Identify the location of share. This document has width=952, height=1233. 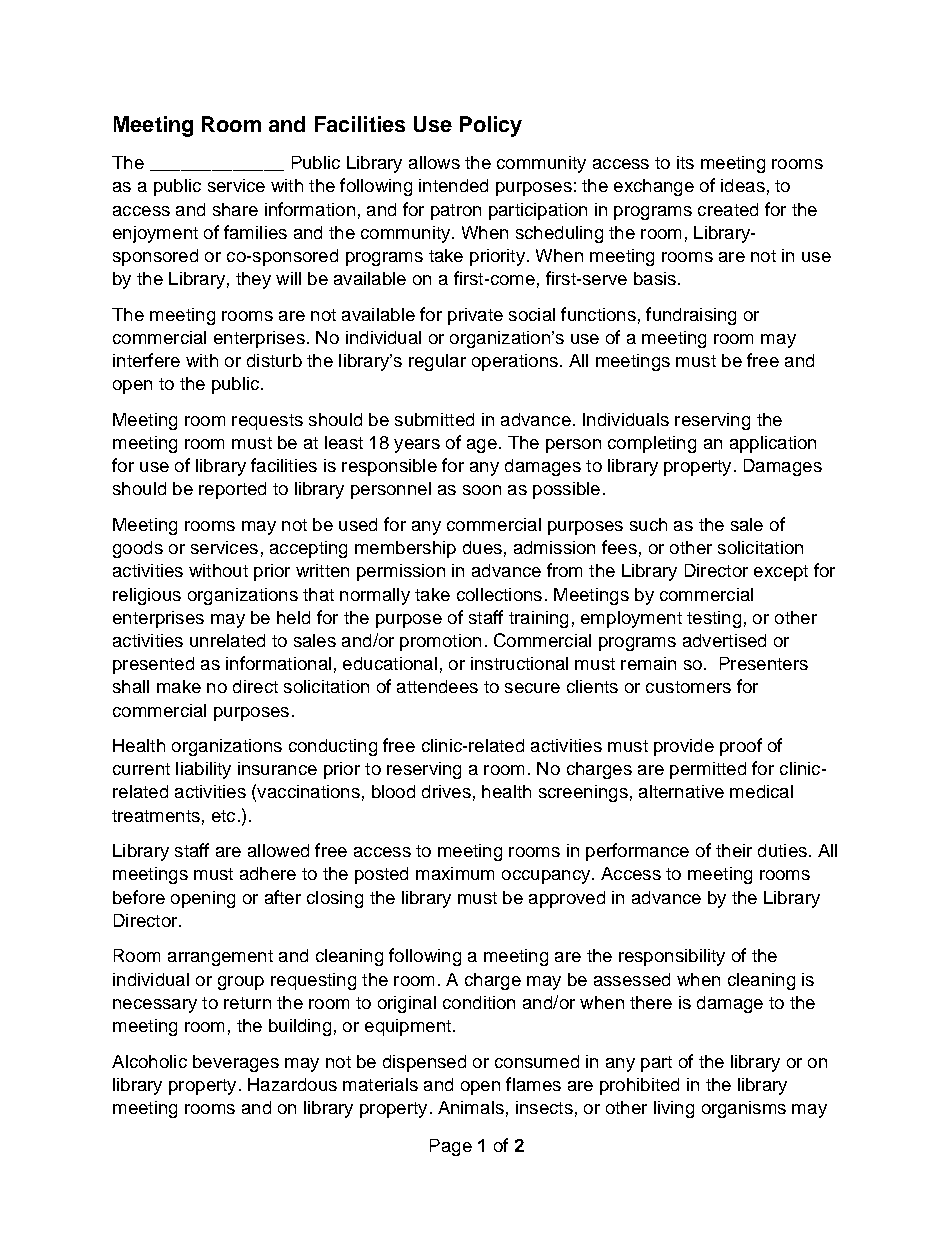
(235, 209).
